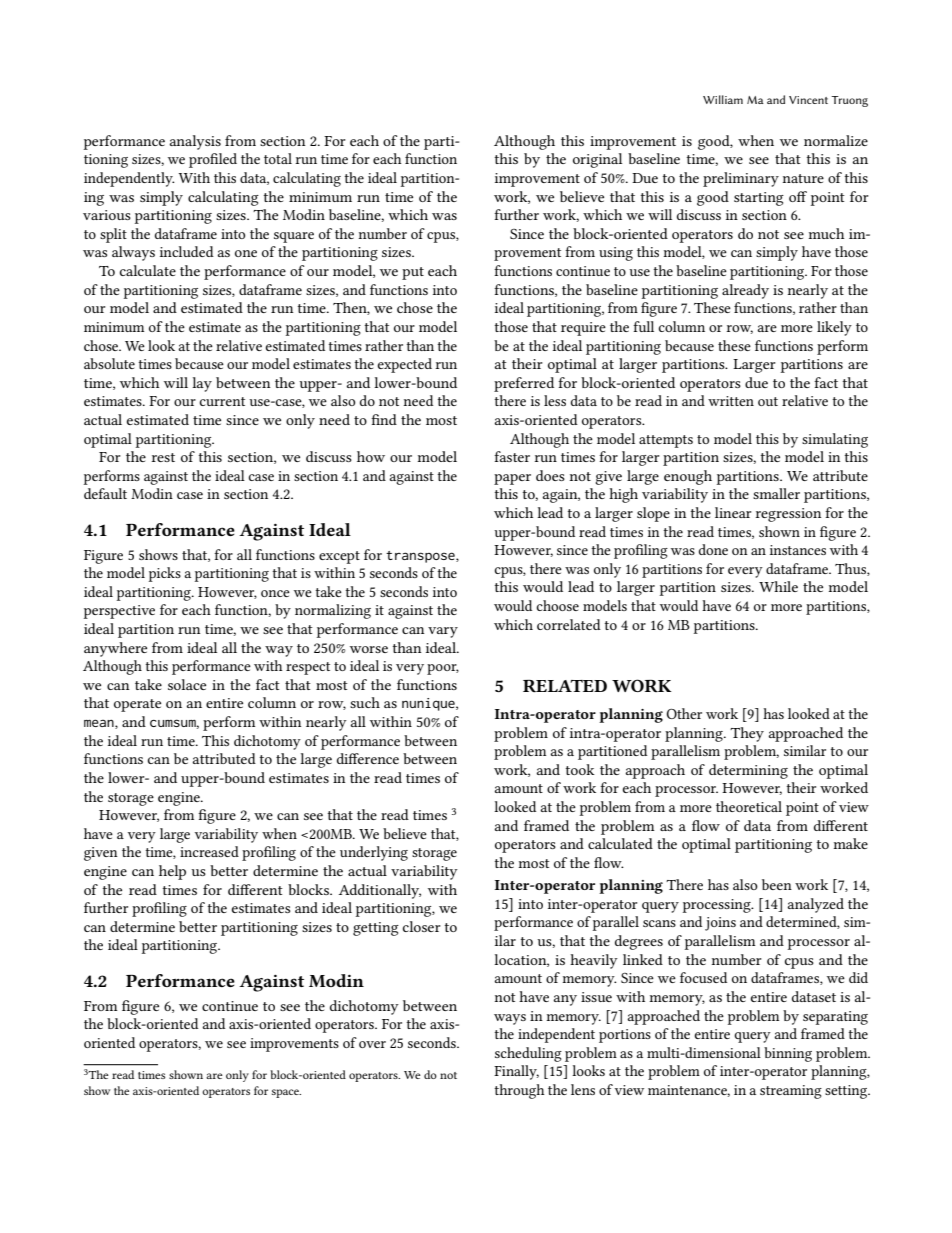  What do you see at coordinates (778, 586) in the screenshot?
I see `While` at bounding box center [778, 586].
